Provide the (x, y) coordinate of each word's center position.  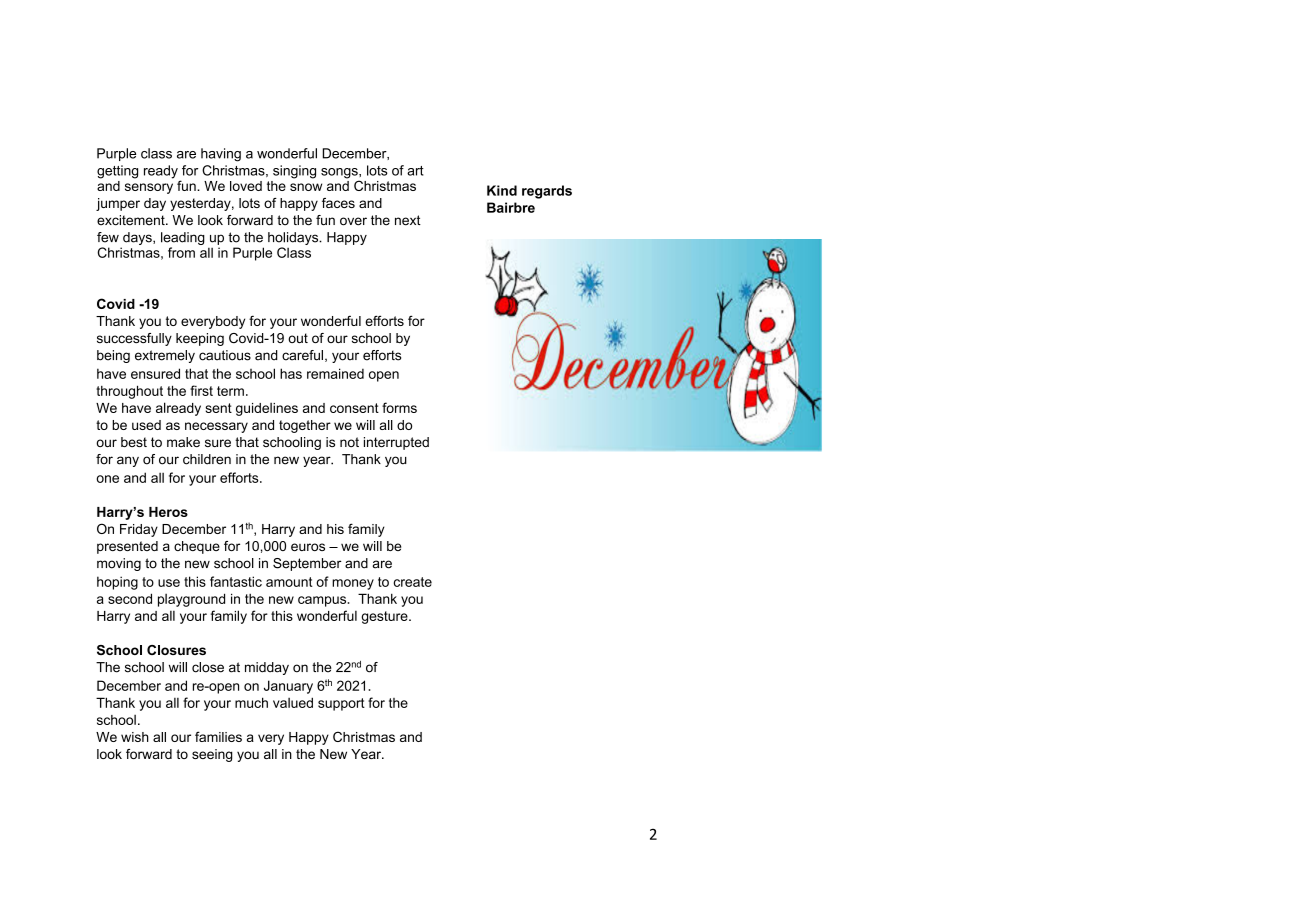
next (408, 220)
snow (306, 187)
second (130, 598)
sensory (149, 188)
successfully (134, 339)
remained (335, 373)
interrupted (396, 443)
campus (323, 601)
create (413, 582)
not (349, 442)
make (183, 442)
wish (135, 737)
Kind (502, 190)
